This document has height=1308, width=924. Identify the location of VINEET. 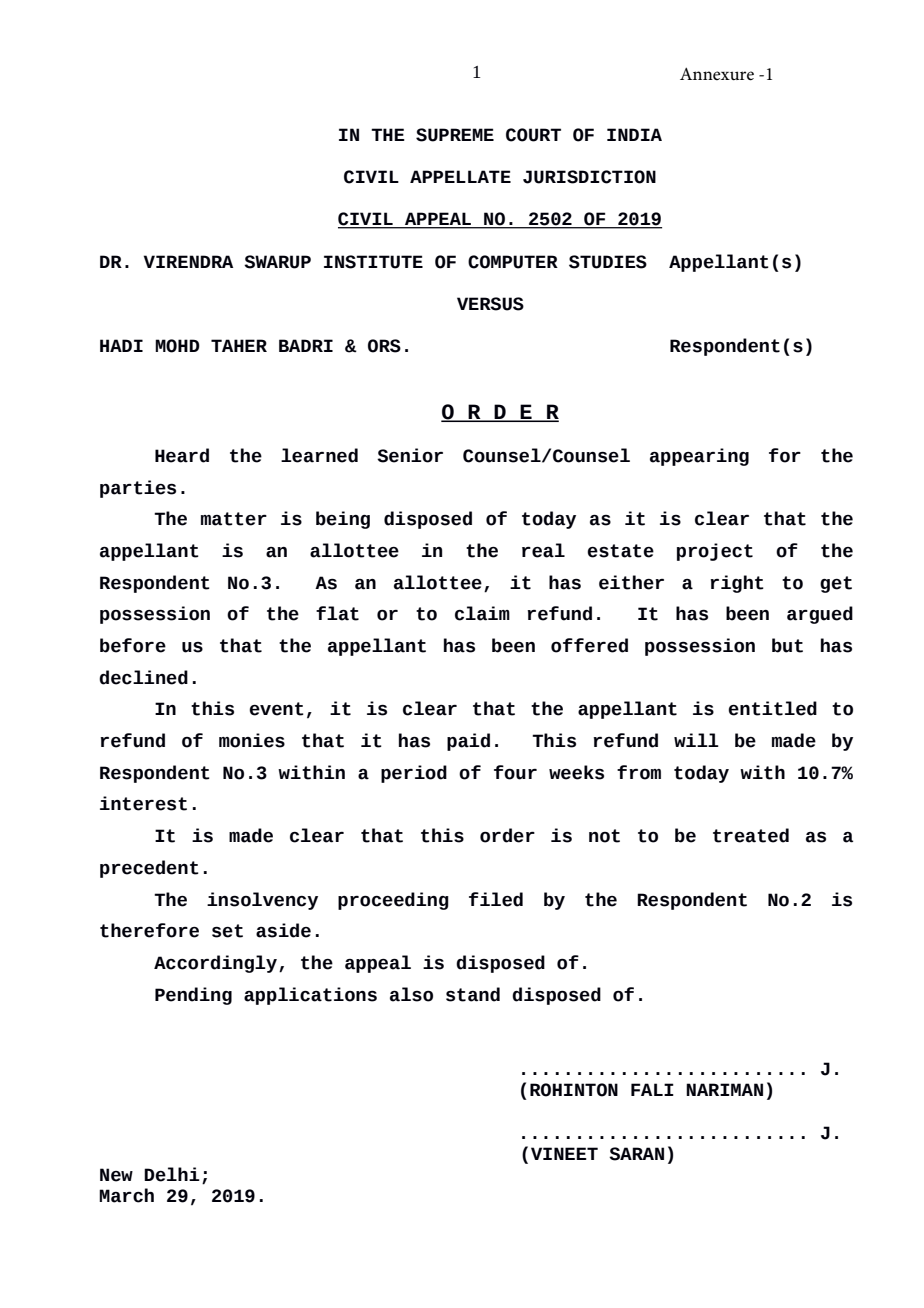
(564, 1153).
